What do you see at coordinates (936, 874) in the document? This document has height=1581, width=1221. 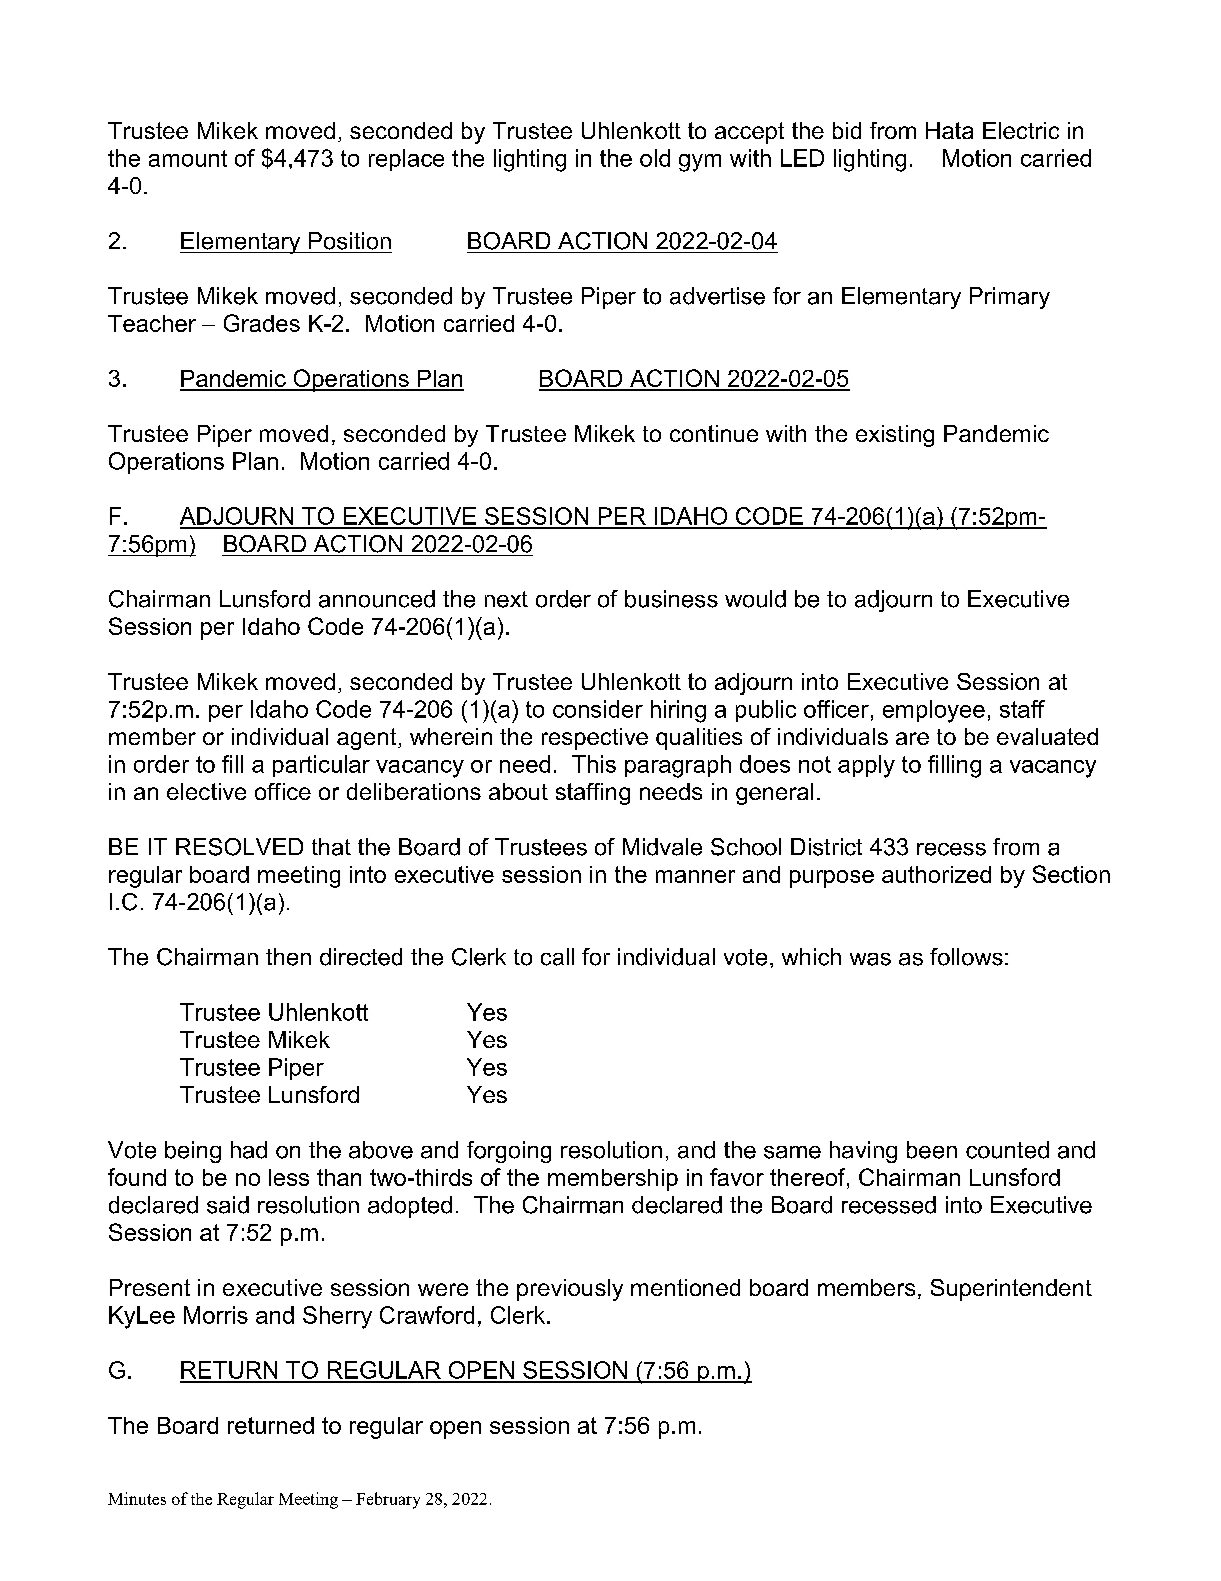 I see `authorized` at bounding box center [936, 874].
